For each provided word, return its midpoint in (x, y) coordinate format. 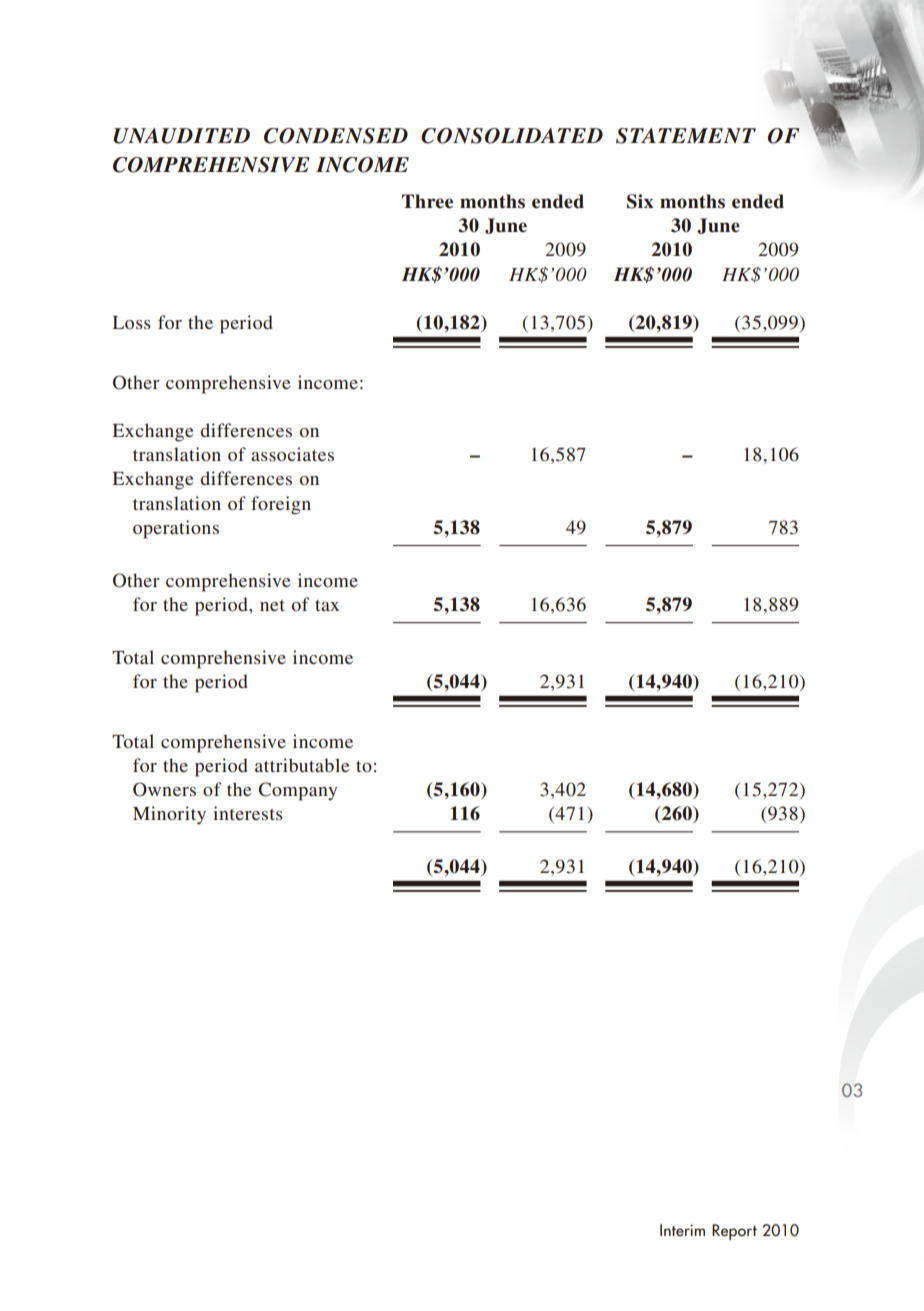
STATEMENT (686, 136)
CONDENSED (336, 136)
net (272, 605)
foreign (281, 505)
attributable (302, 765)
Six (640, 201)
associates (292, 454)
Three (427, 201)
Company (298, 791)
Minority (169, 815)
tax (327, 605)
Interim (682, 1230)
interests (248, 813)
